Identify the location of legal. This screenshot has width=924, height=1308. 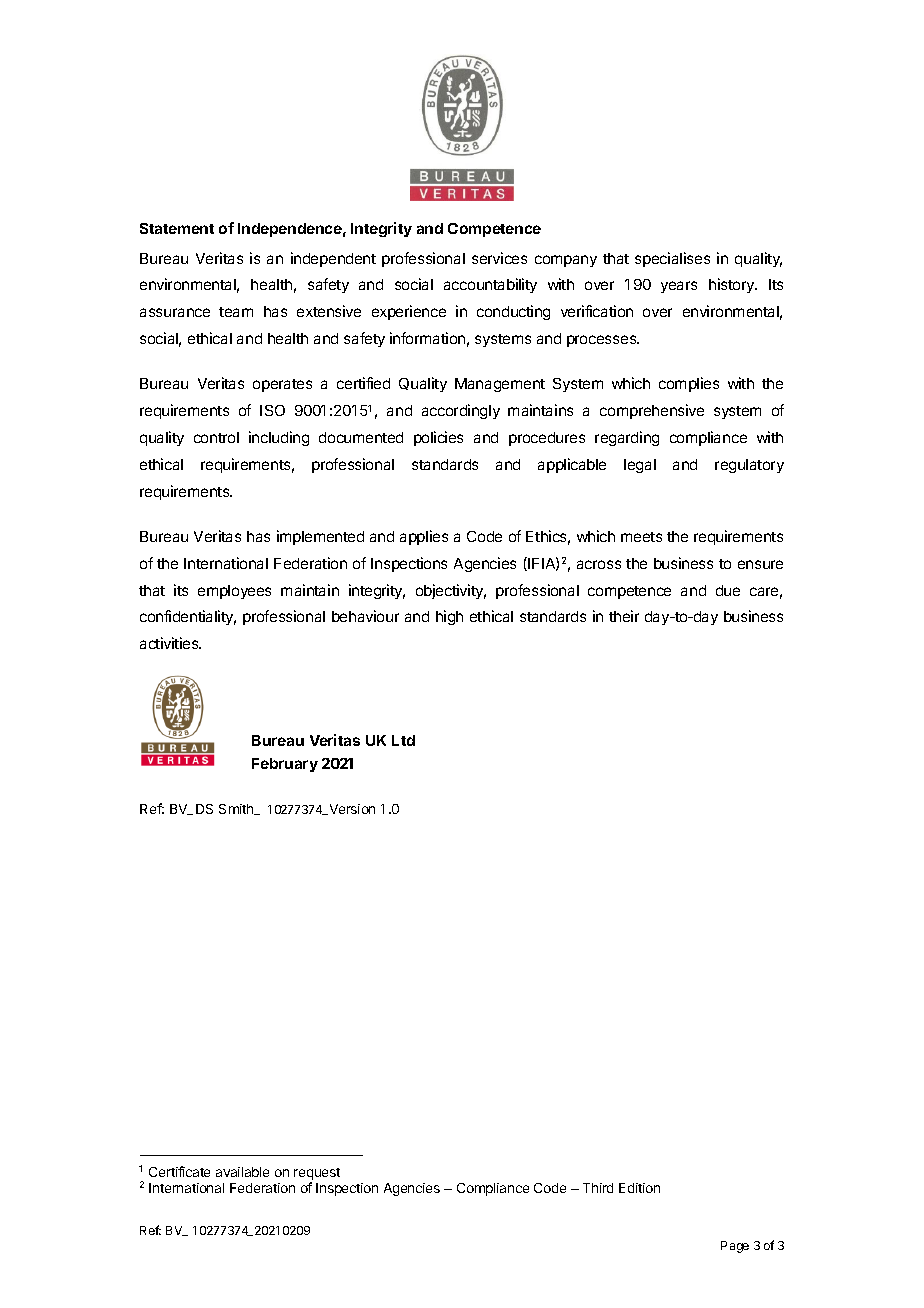
(640, 466).
